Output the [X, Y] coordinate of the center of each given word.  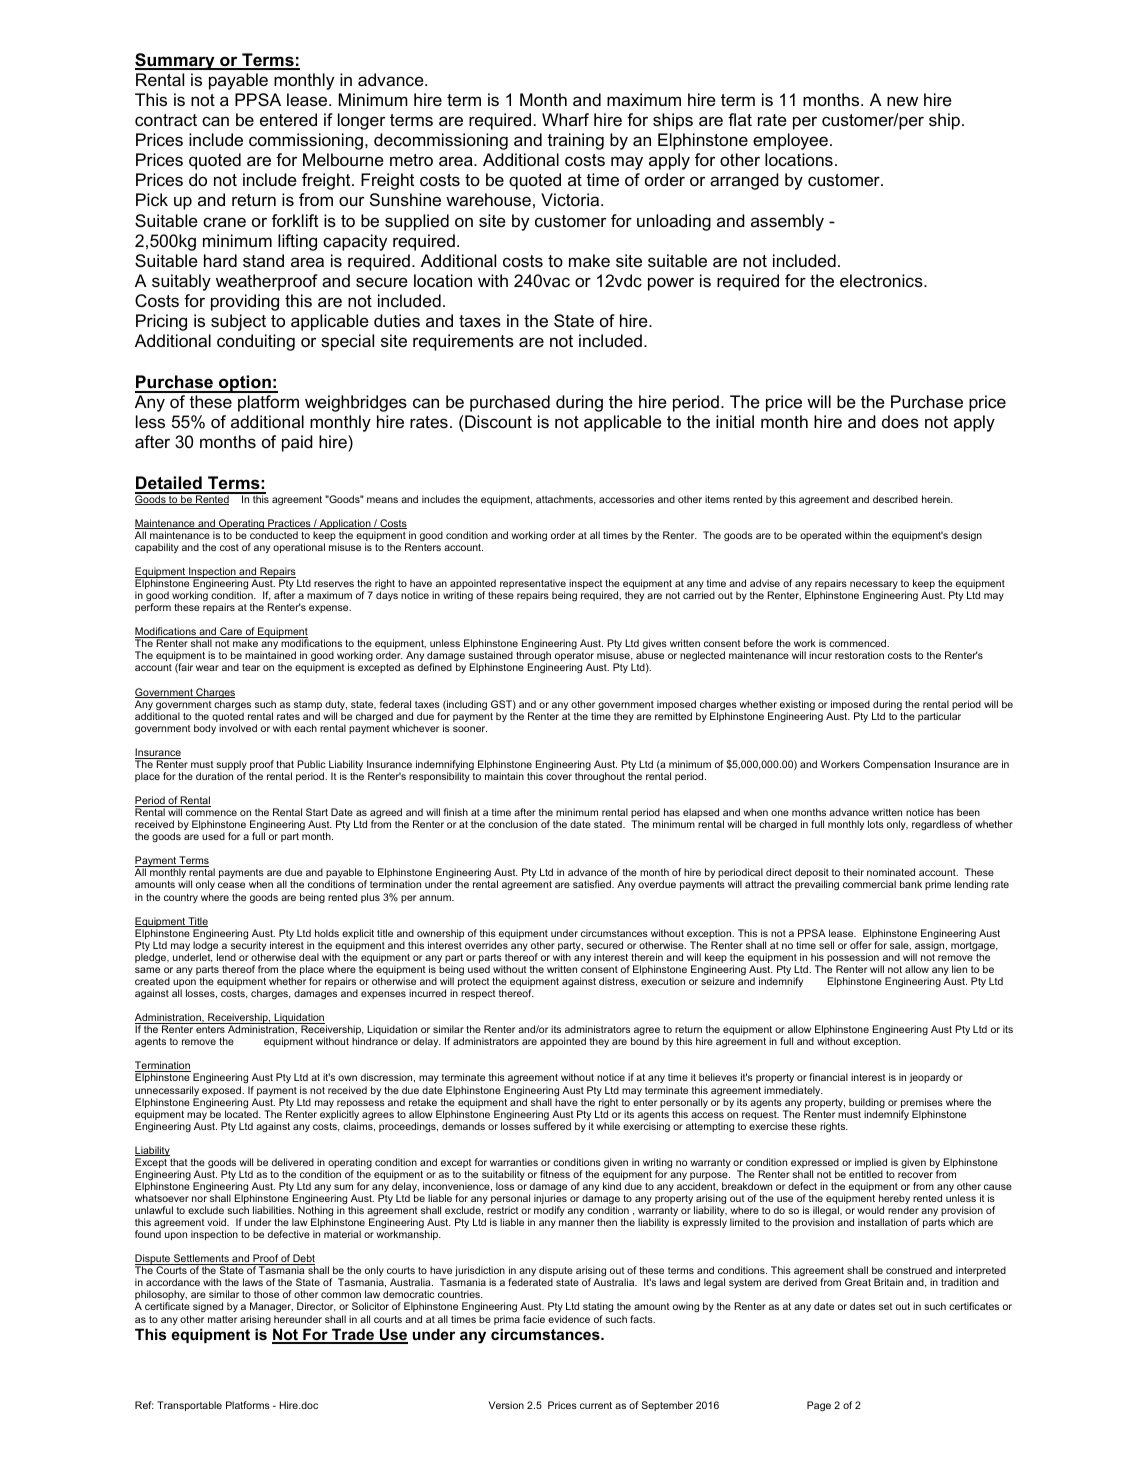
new [902, 101]
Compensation [896, 765]
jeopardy [929, 1078]
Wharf [565, 119]
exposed [222, 1092]
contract [166, 120]
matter [222, 1319]
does [900, 422]
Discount [498, 421]
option [245, 384]
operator [574, 658]
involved [238, 728]
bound [645, 1041]
